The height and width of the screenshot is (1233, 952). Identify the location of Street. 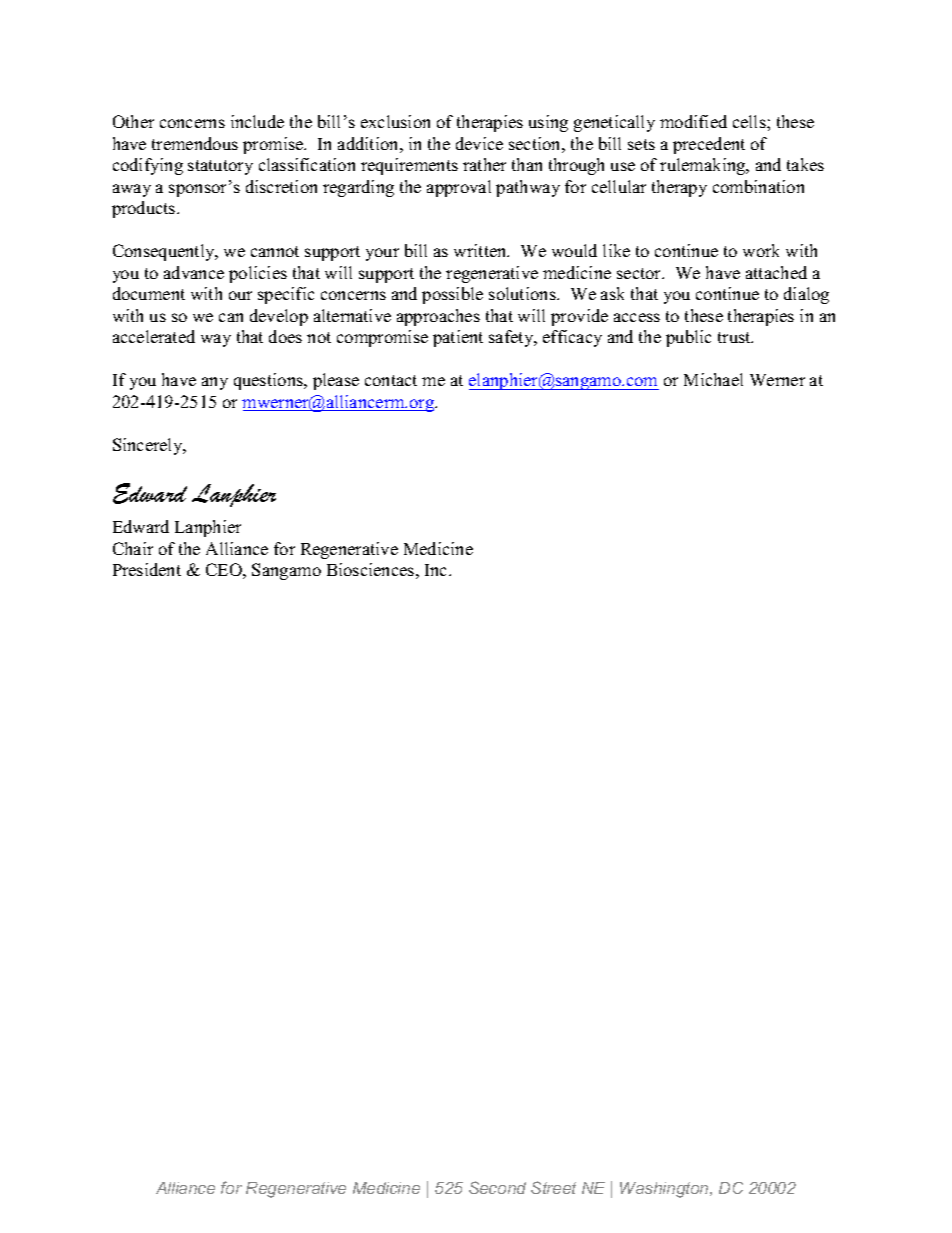
(553, 1187).
